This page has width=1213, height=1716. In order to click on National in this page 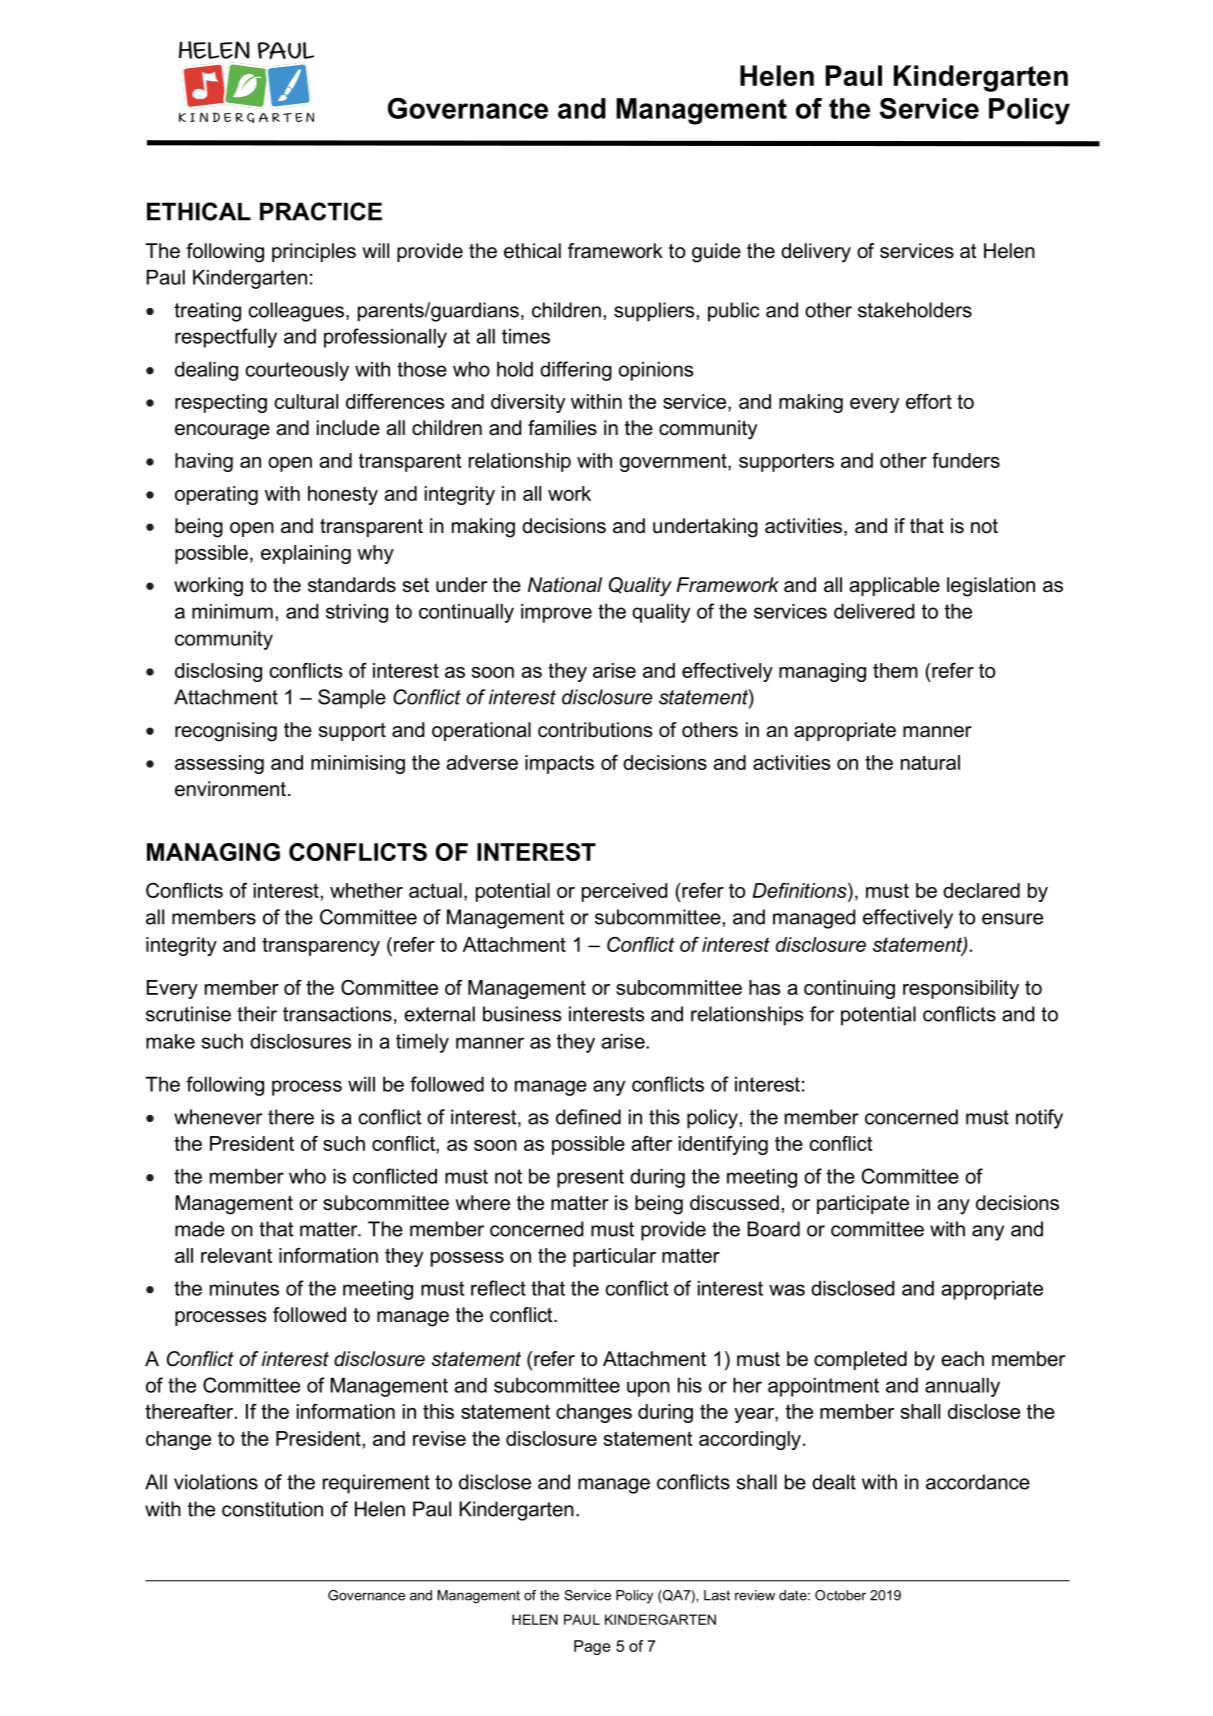, I will do `click(565, 585)`.
